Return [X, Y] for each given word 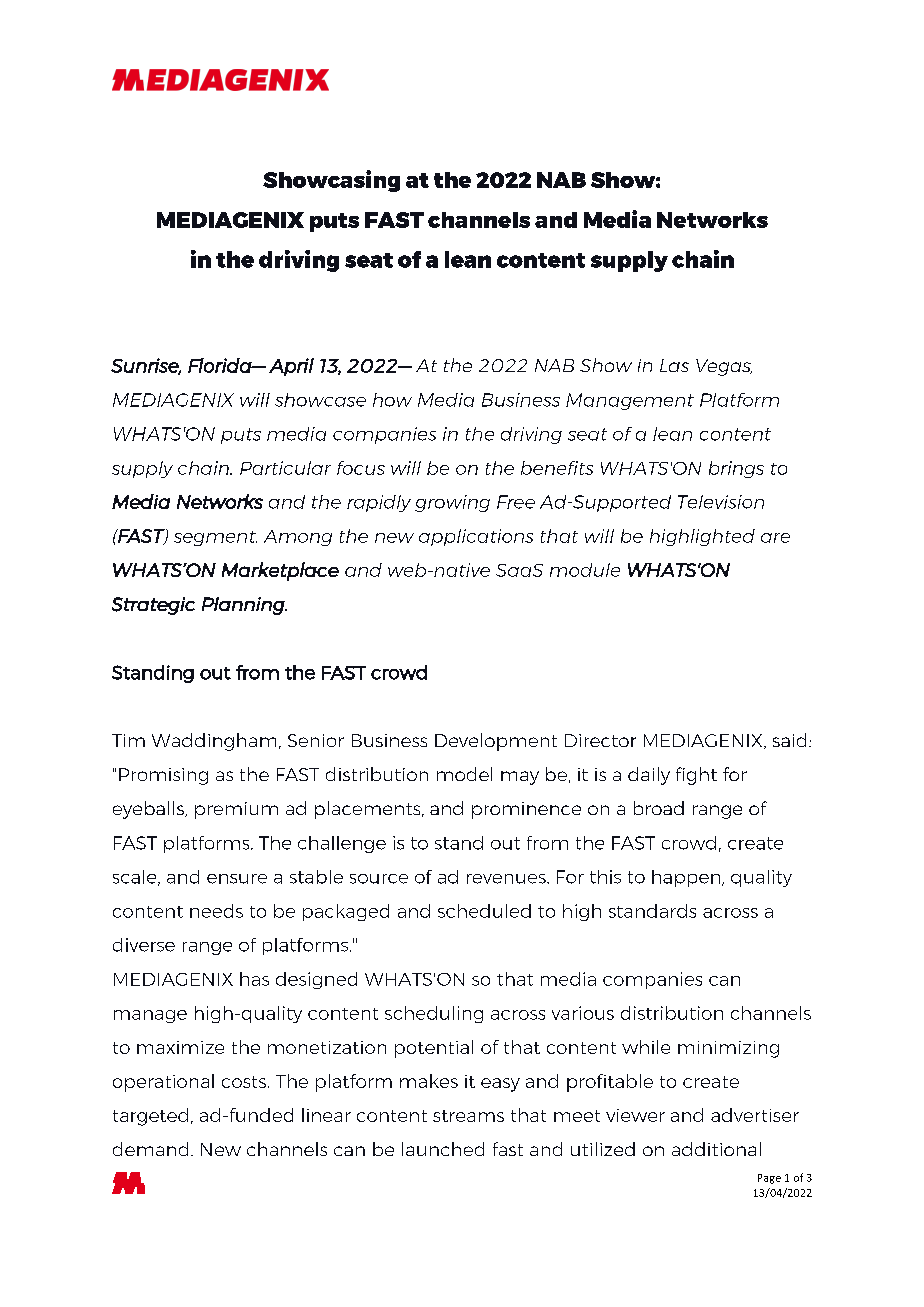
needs [216, 911]
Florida [220, 365]
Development [496, 742]
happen [687, 878]
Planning [244, 606]
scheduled [484, 911]
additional [716, 1149]
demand [150, 1149]
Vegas [724, 367]
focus [361, 468]
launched [443, 1149]
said [789, 740]
